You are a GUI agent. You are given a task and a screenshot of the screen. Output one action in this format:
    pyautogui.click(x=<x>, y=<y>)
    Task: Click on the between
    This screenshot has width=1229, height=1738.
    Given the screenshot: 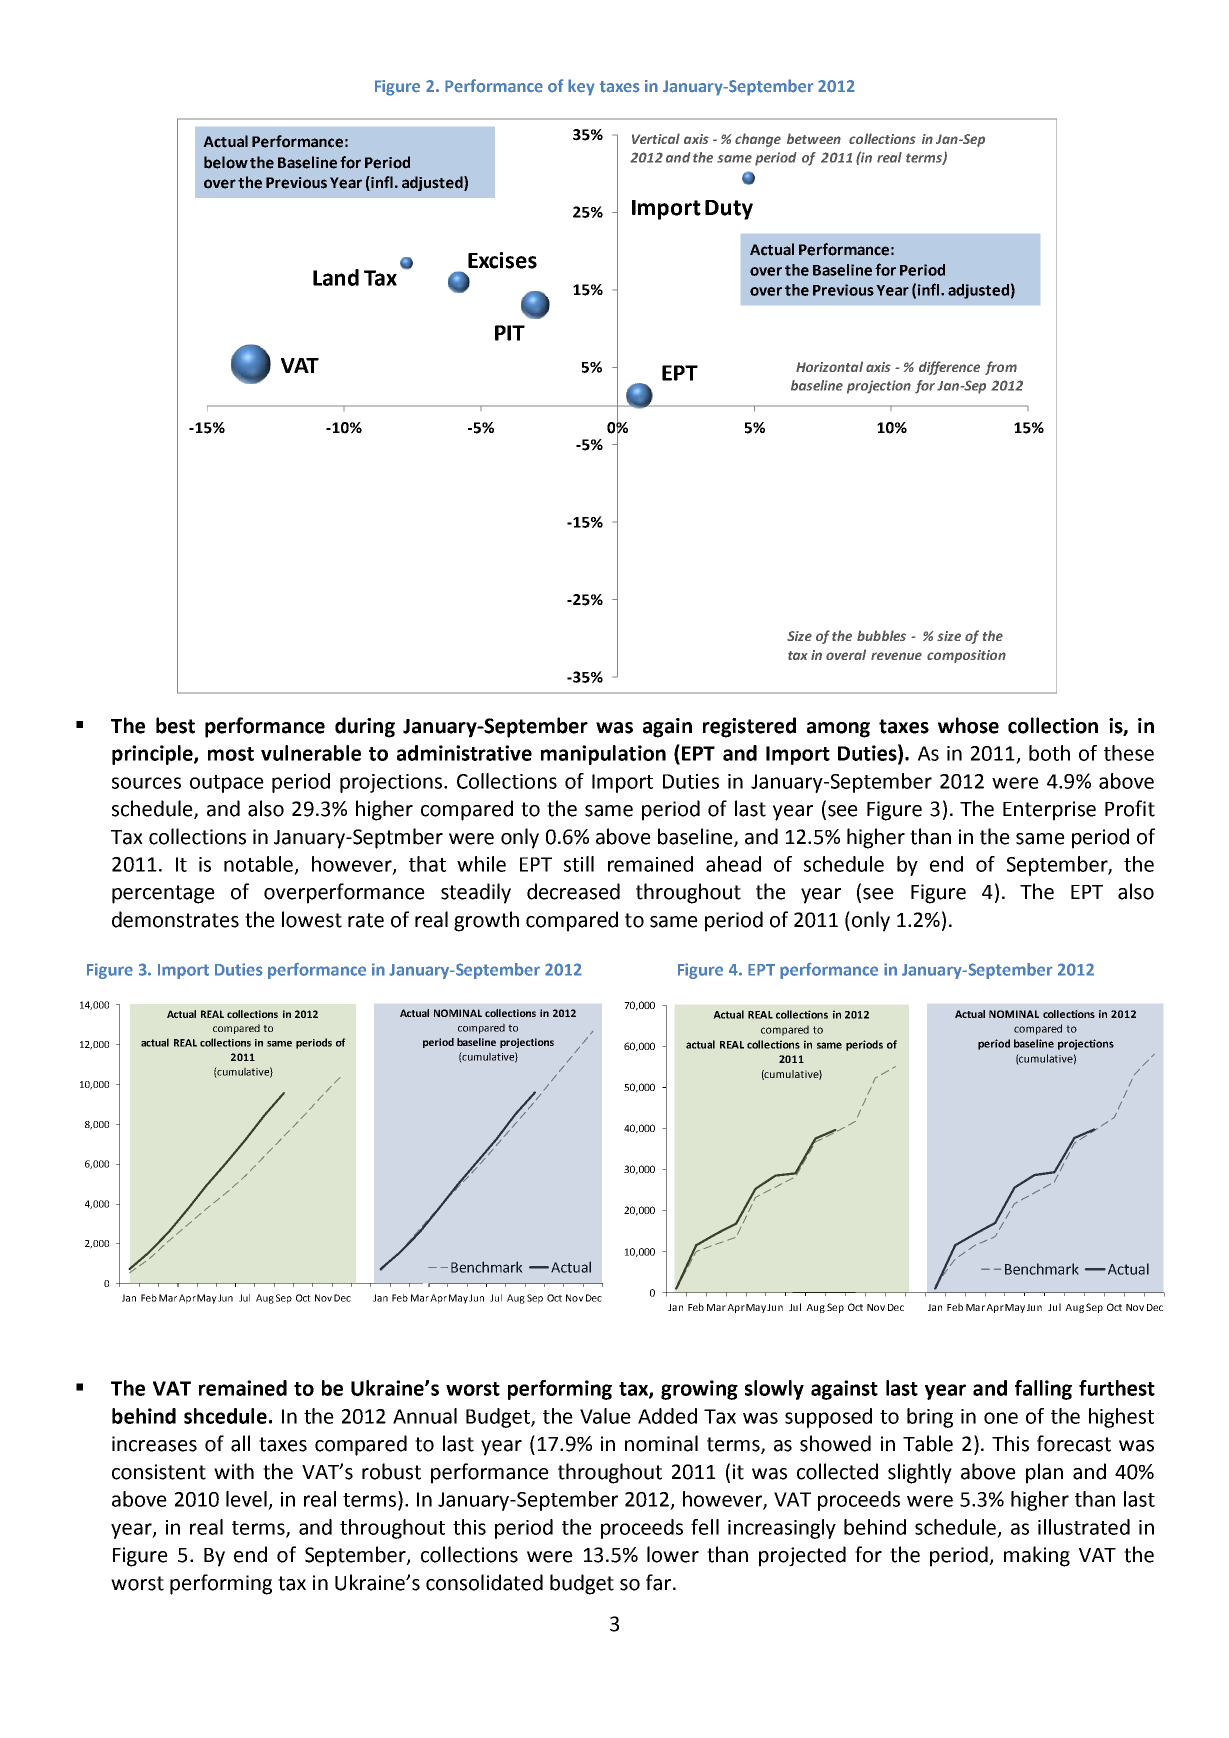 What is the action you would take?
    pyautogui.click(x=814, y=138)
